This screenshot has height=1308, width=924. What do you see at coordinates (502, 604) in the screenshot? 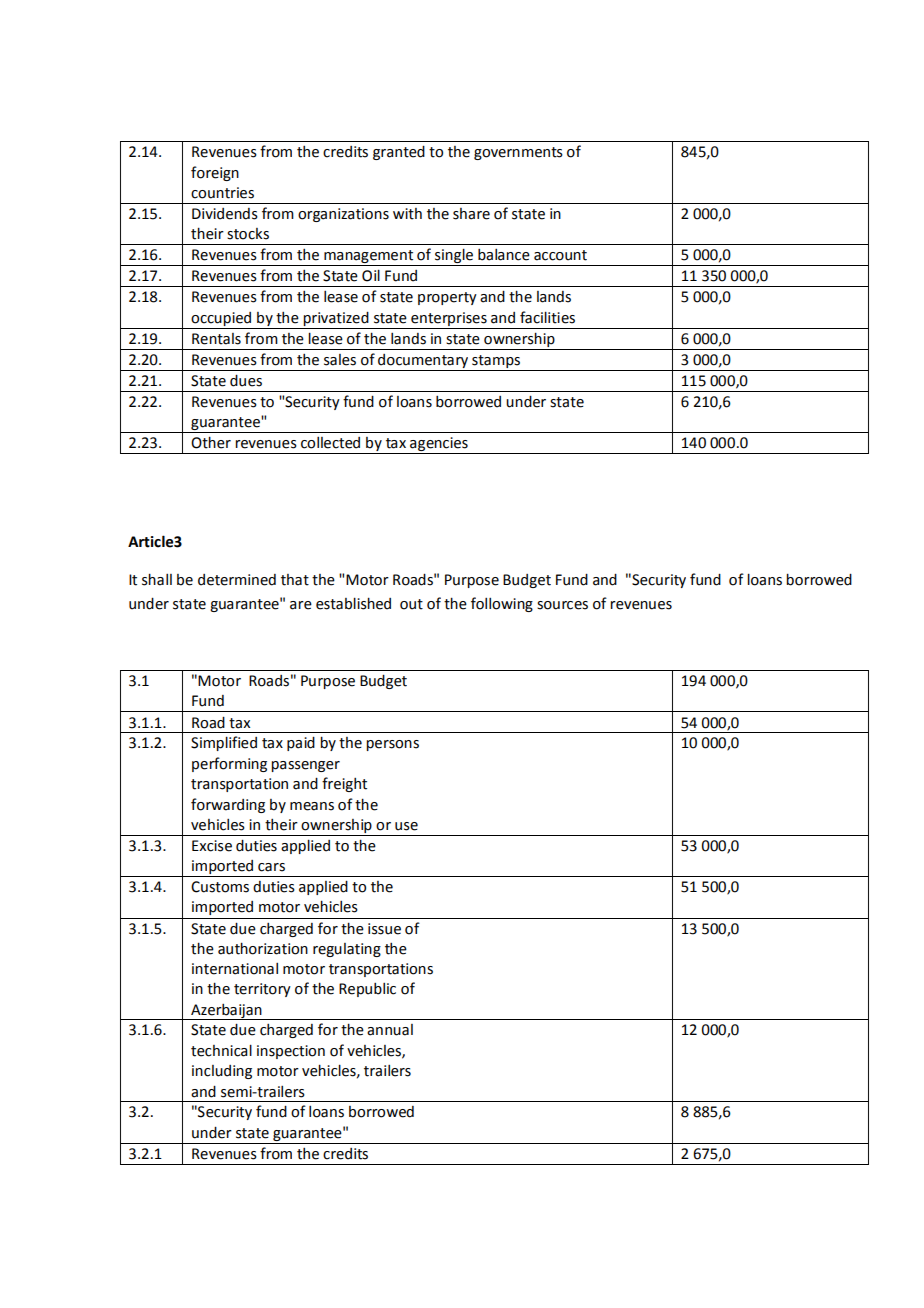
I see `following` at bounding box center [502, 604].
